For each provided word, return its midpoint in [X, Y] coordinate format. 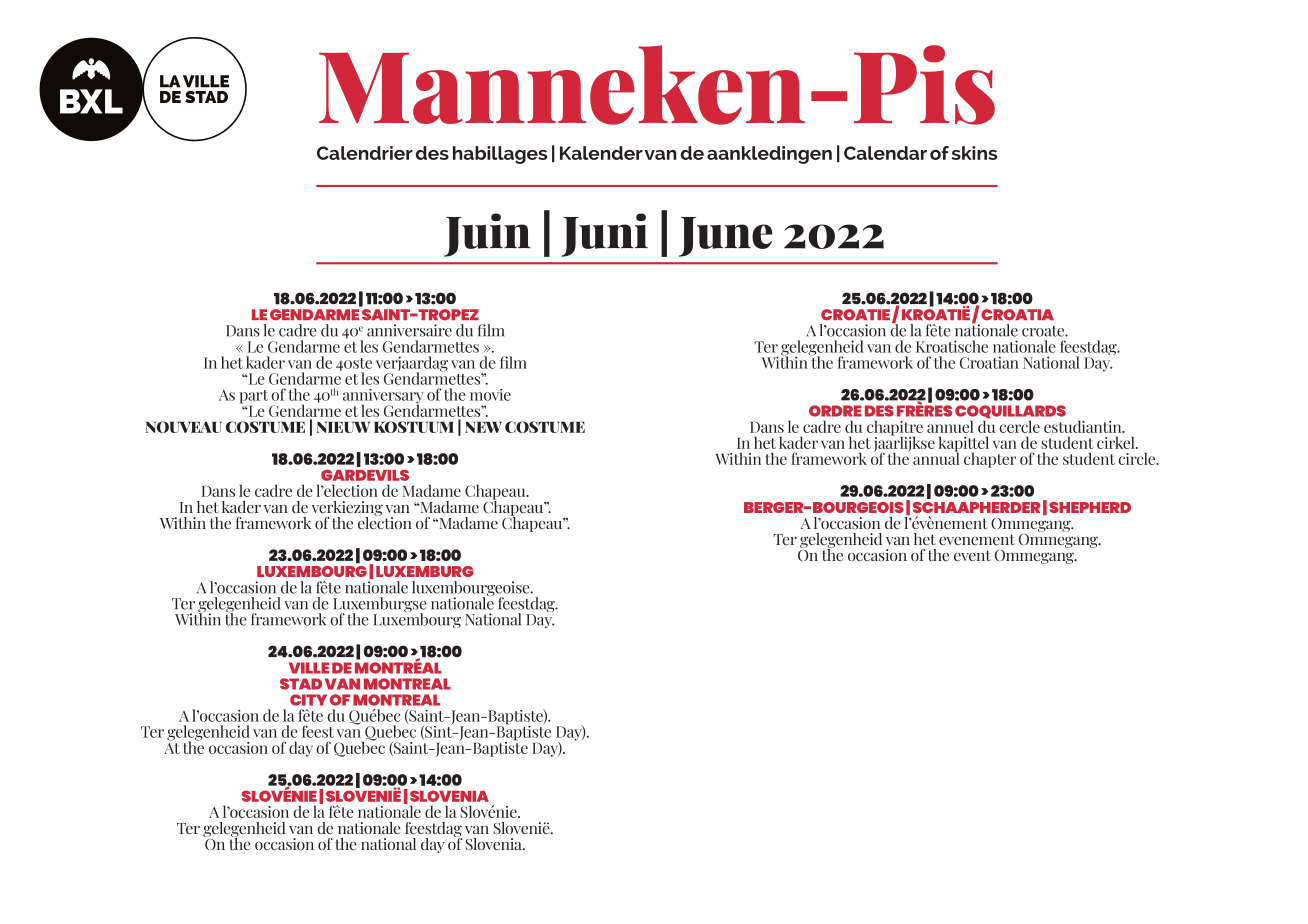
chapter [990, 460]
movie [490, 395]
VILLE [309, 668]
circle [1138, 458]
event [972, 555]
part [254, 397]
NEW [483, 427]
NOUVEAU [184, 427]
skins [974, 153]
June [725, 237]
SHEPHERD [1090, 507]
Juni [604, 235]
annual [936, 457]
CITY [308, 700]
